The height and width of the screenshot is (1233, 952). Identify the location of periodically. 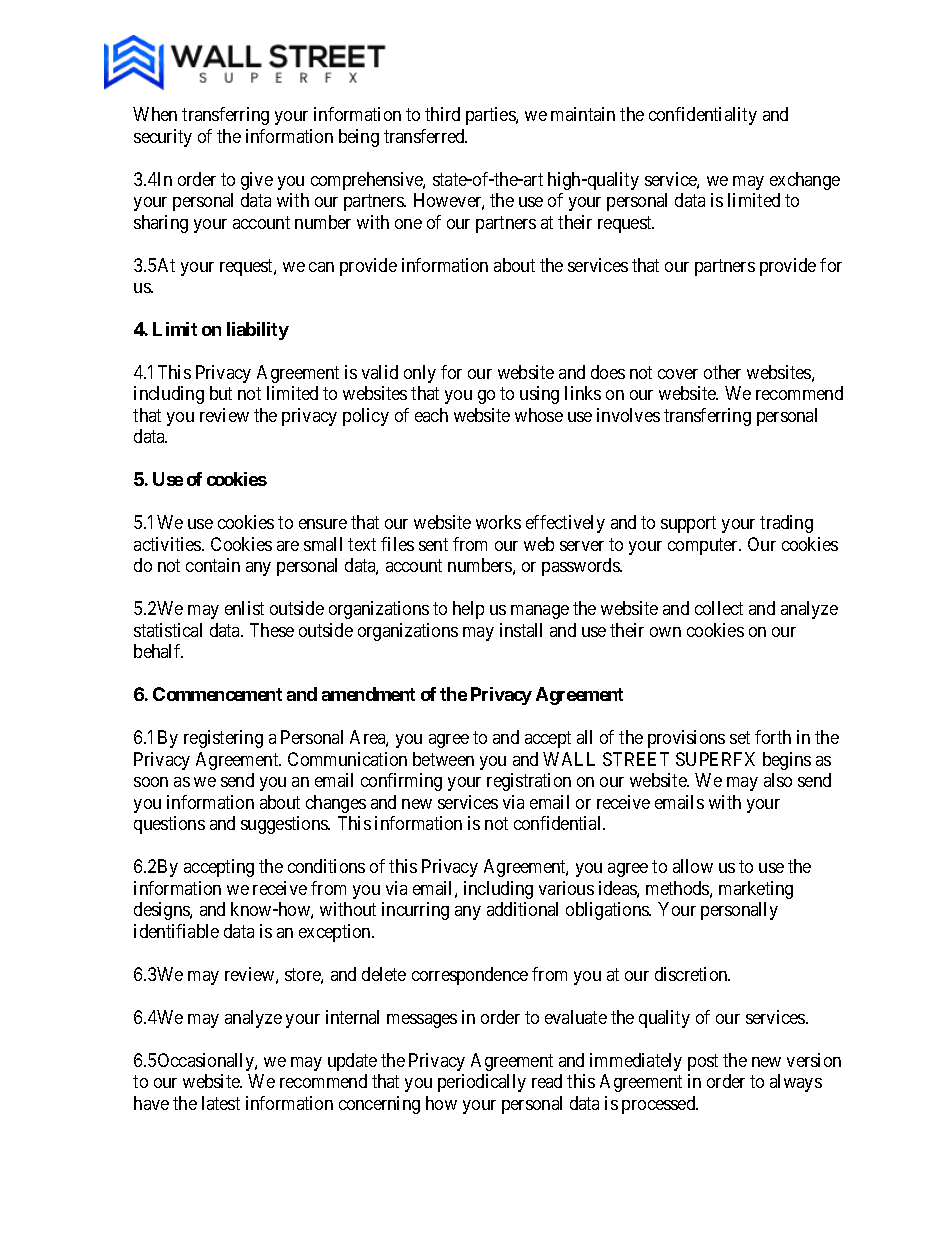
(482, 1083).
